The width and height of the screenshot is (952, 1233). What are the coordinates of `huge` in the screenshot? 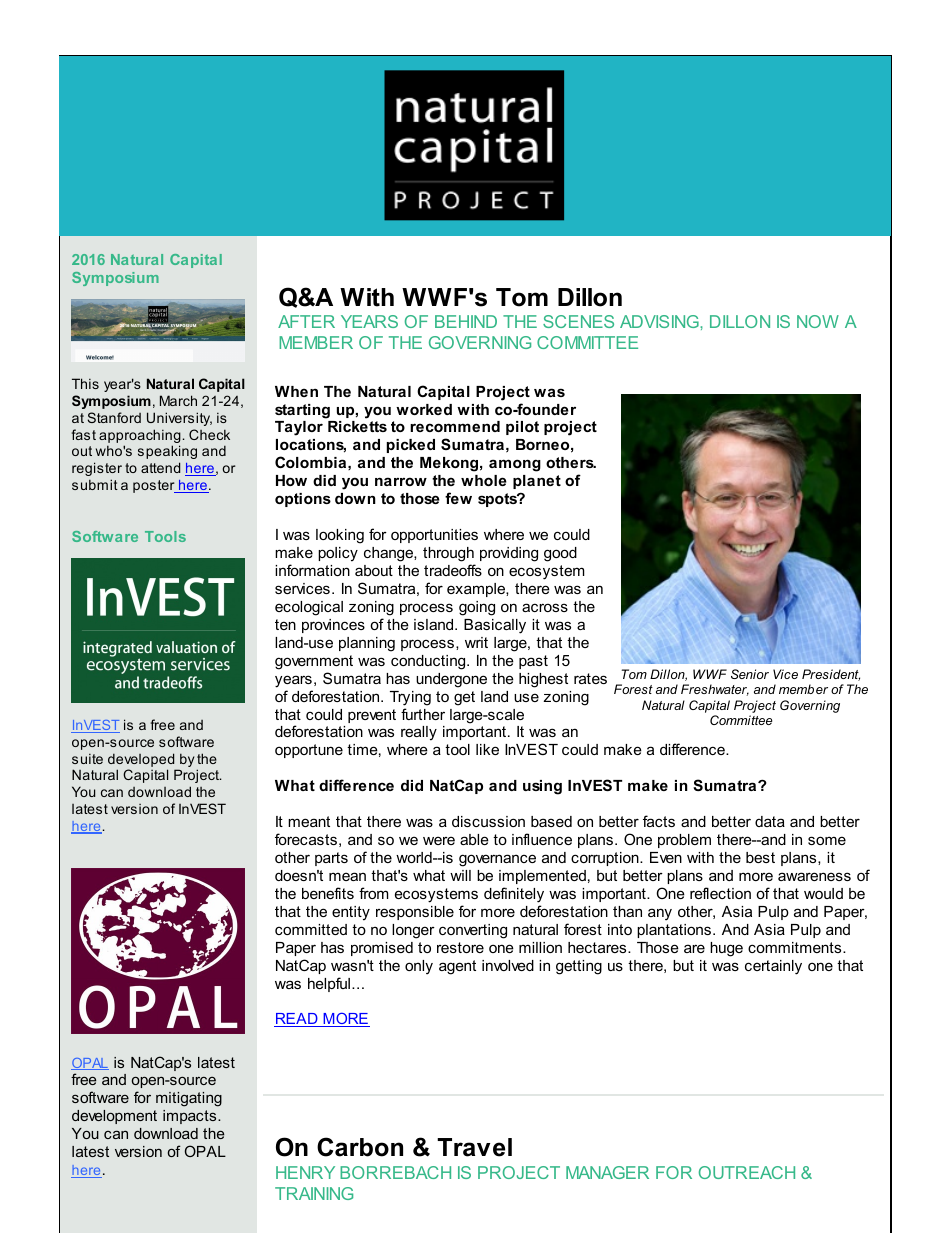 It's located at (726, 949).
